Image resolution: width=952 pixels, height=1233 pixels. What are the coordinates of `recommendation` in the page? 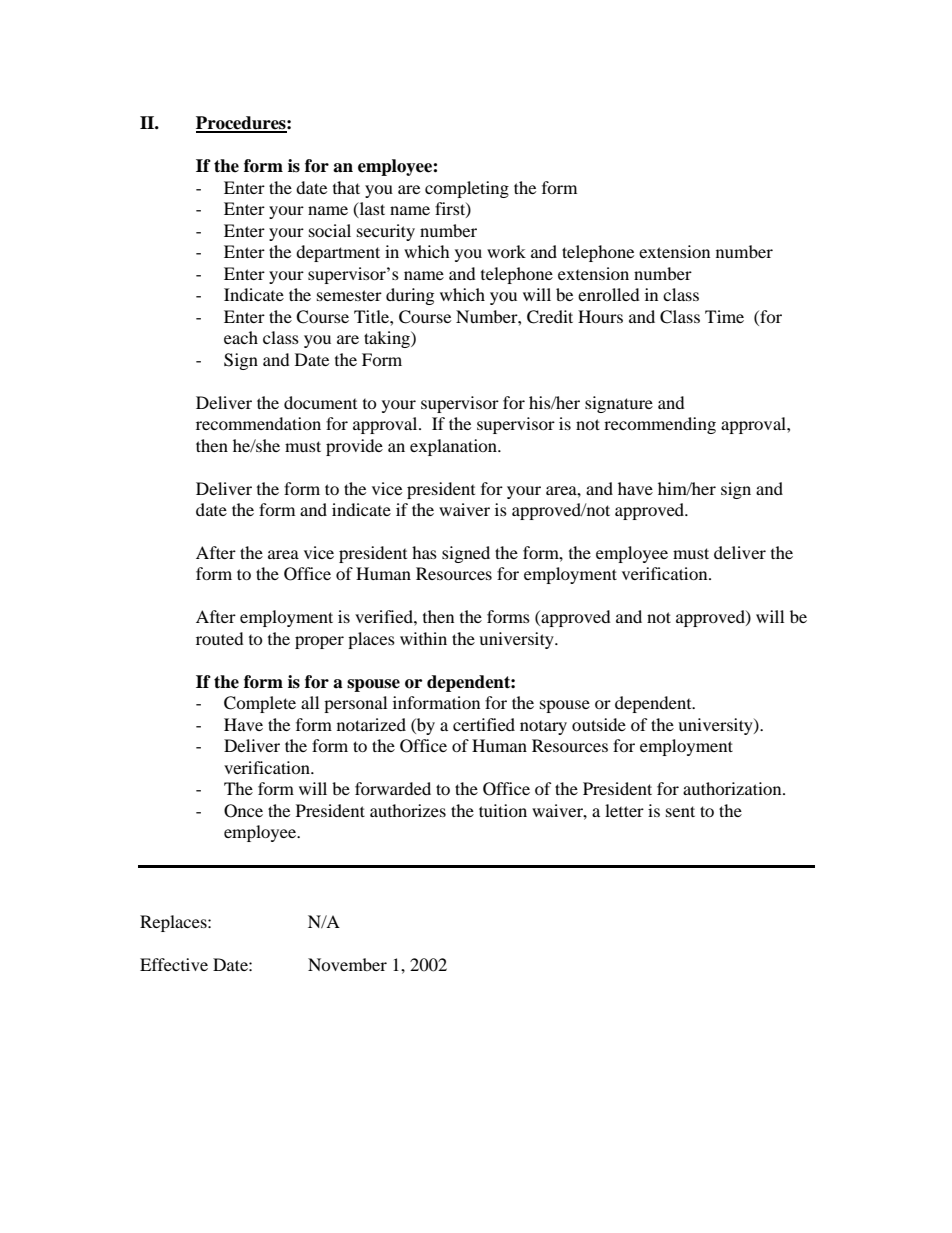 It's located at (258, 423).
